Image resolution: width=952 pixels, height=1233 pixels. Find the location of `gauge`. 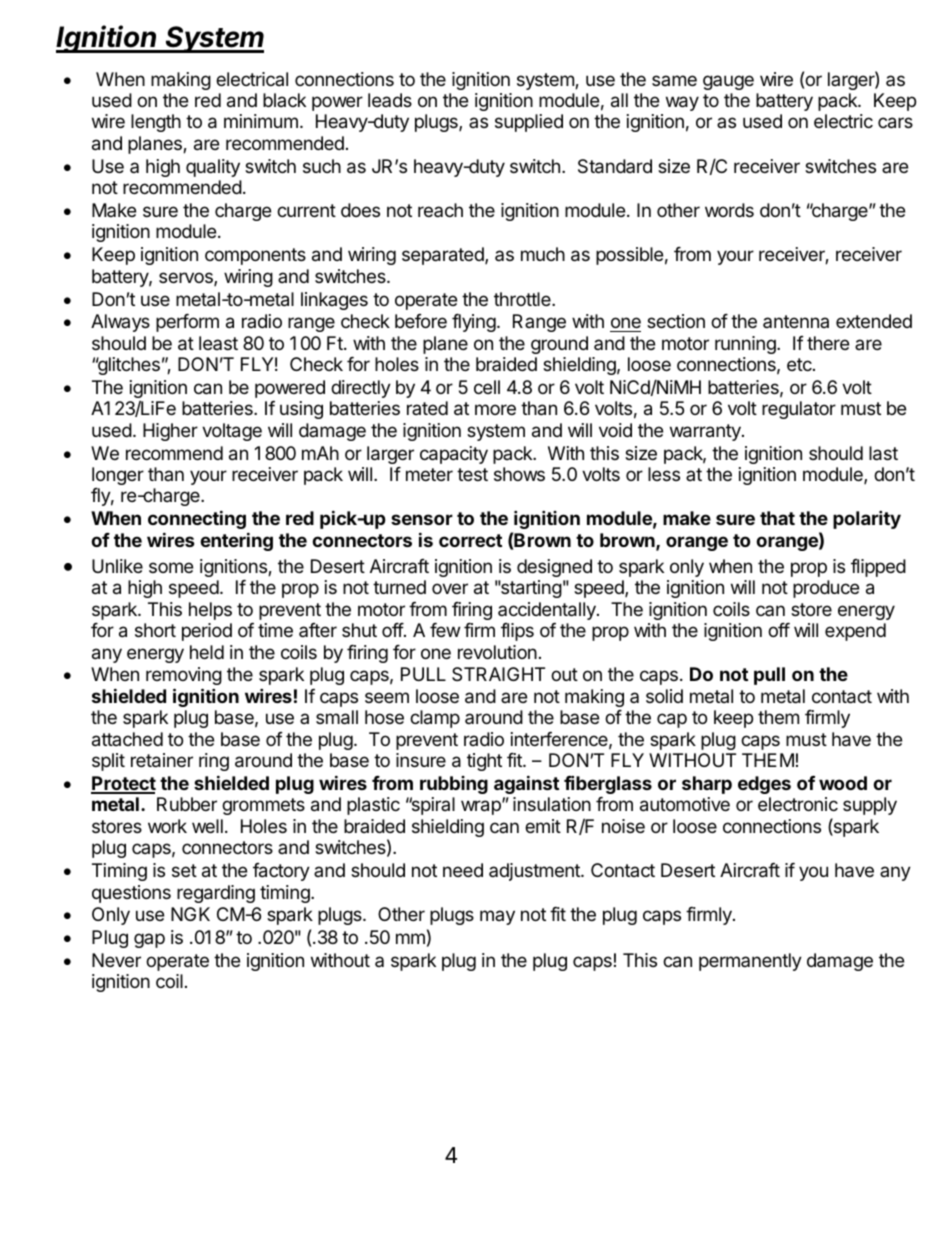

gauge is located at coordinates (728, 82).
